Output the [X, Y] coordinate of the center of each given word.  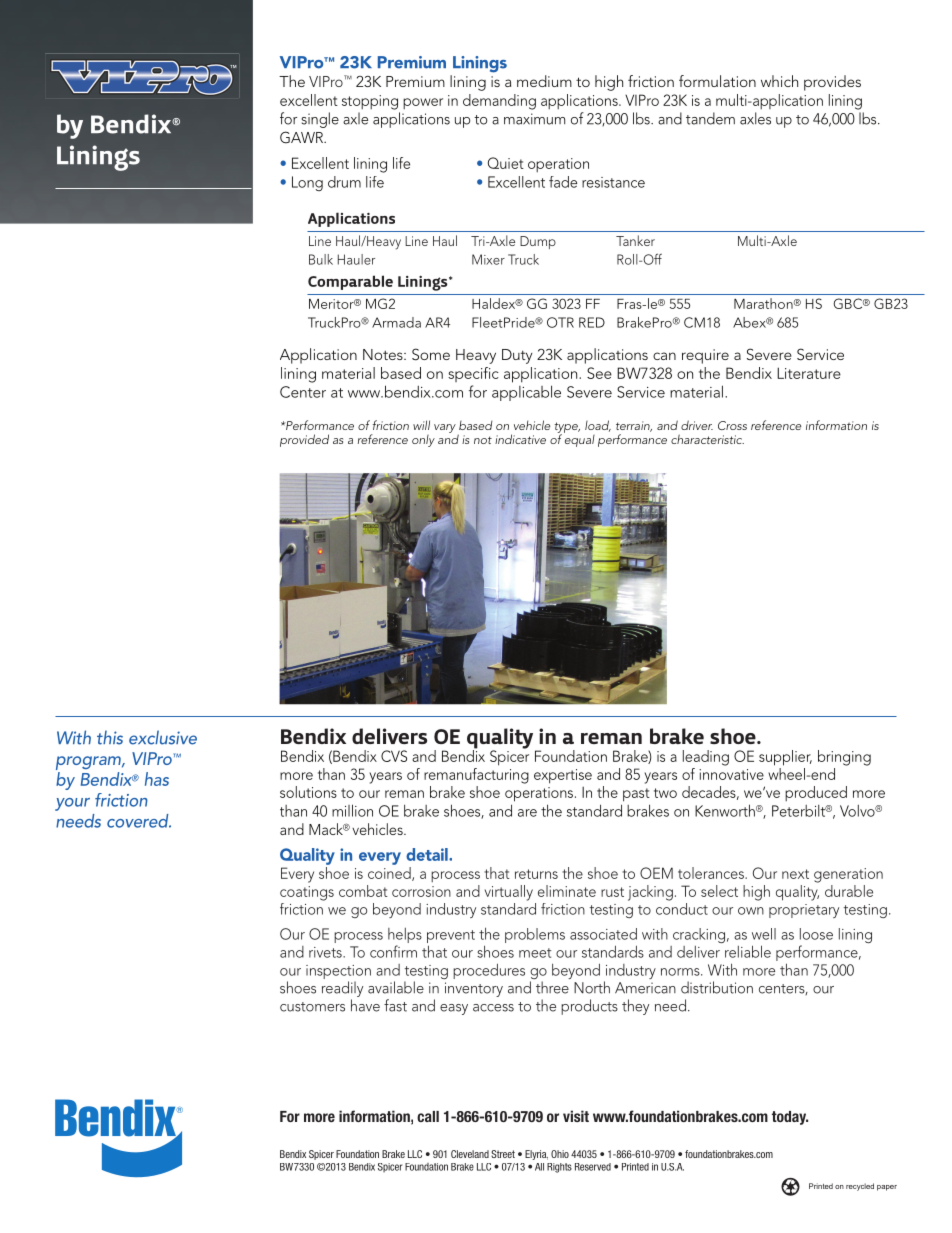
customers [312, 1007]
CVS [394, 756]
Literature [809, 373]
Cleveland [470, 1154]
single [320, 120]
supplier [785, 758]
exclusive [163, 737]
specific [473, 374]
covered [139, 821]
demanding [499, 102]
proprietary [804, 911]
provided [304, 440]
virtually [509, 893]
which [779, 81]
